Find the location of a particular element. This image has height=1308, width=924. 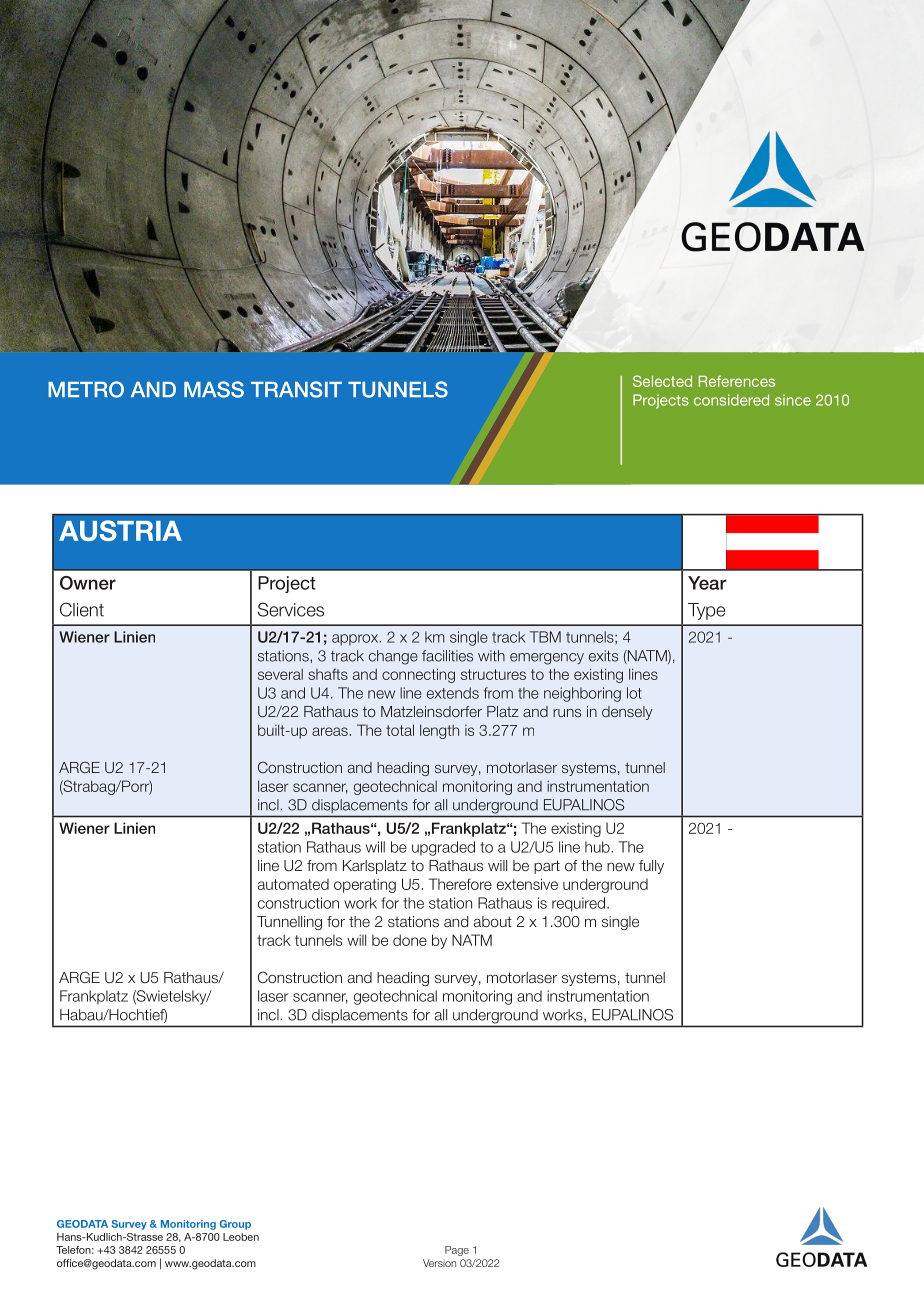

considered is located at coordinates (731, 400).
